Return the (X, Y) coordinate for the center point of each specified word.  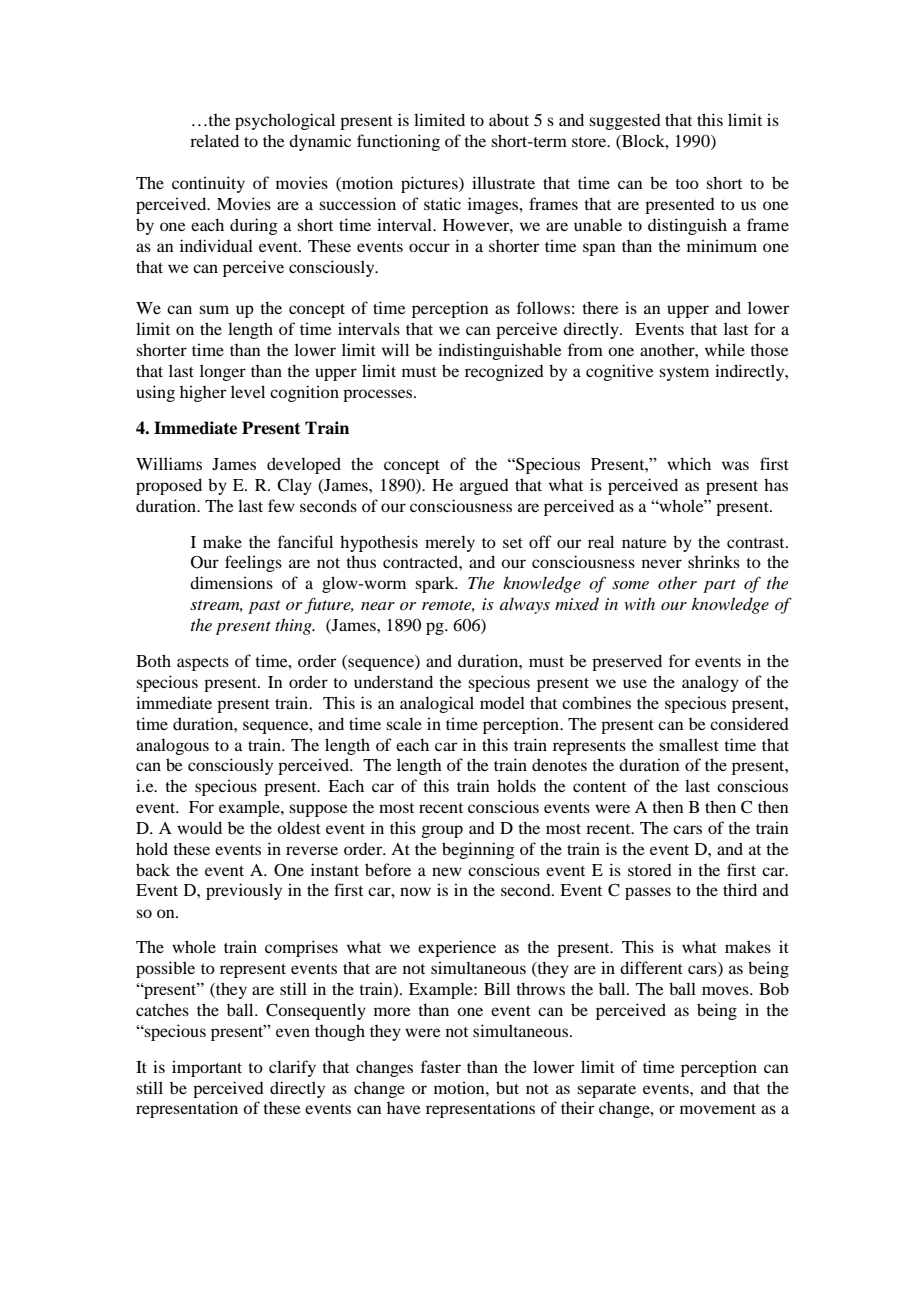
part (719, 586)
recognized (504, 372)
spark (436, 584)
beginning (478, 850)
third (740, 889)
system (684, 374)
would (199, 827)
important (207, 1068)
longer (223, 372)
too (687, 184)
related (214, 140)
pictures (430, 184)
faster (441, 1066)
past (264, 607)
